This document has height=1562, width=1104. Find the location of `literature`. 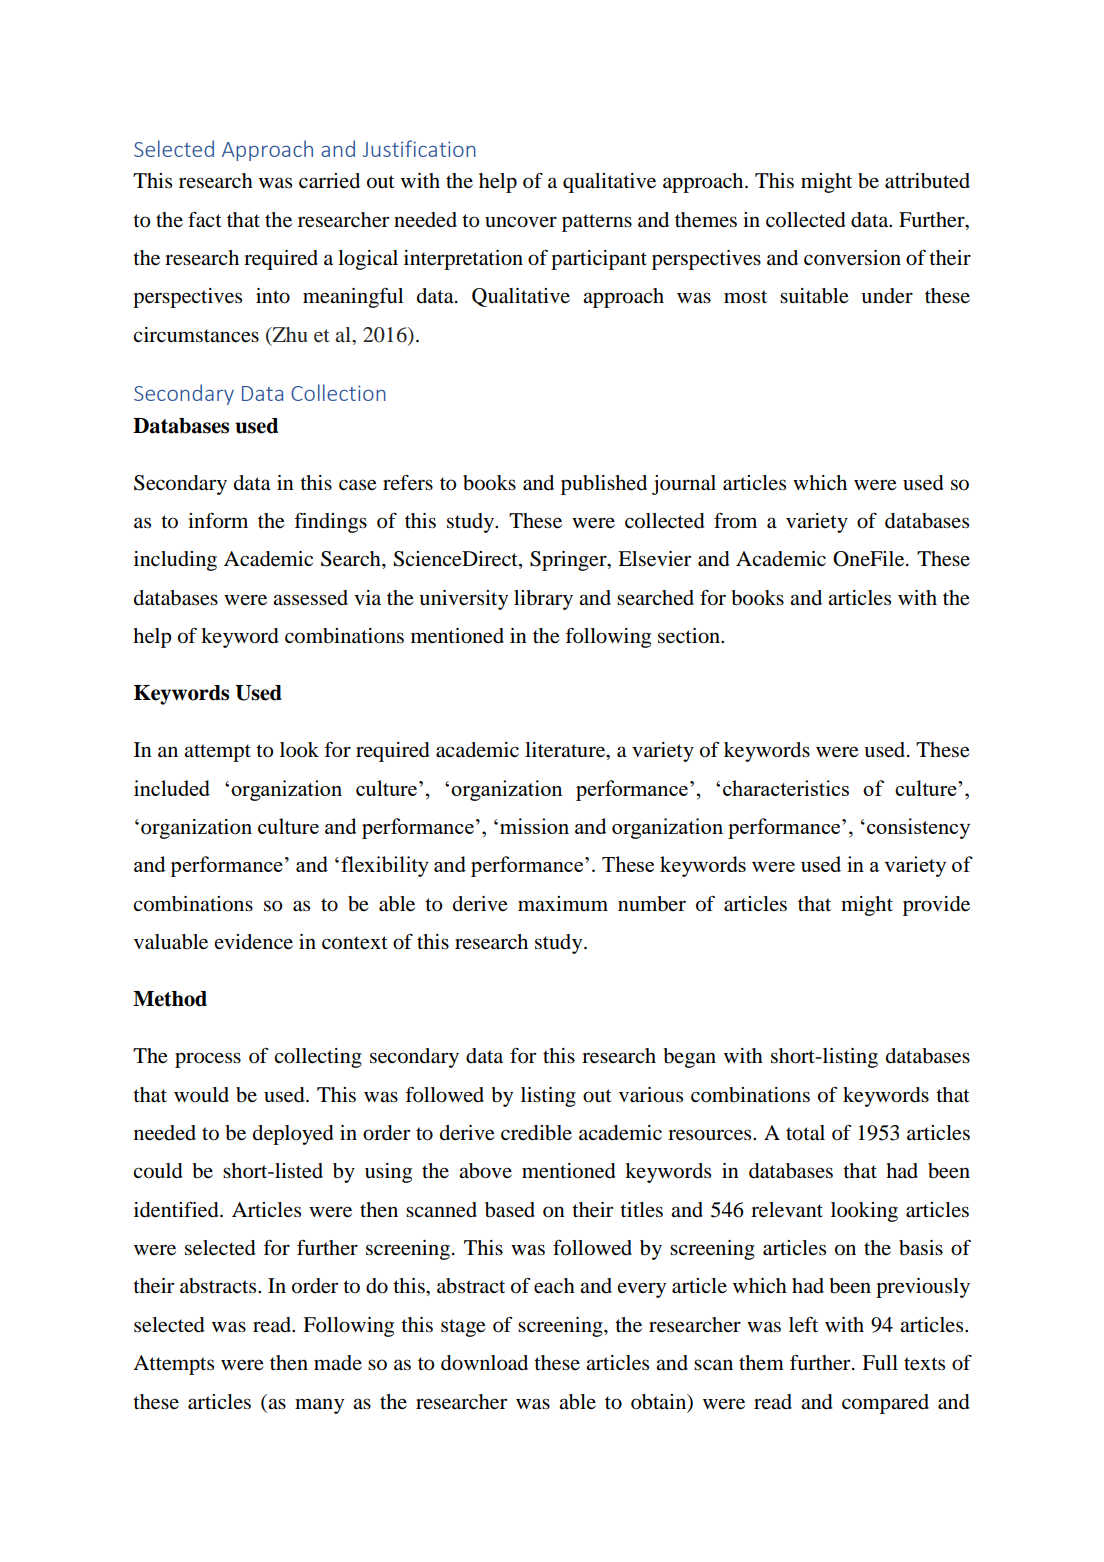

literature is located at coordinates (566, 751).
